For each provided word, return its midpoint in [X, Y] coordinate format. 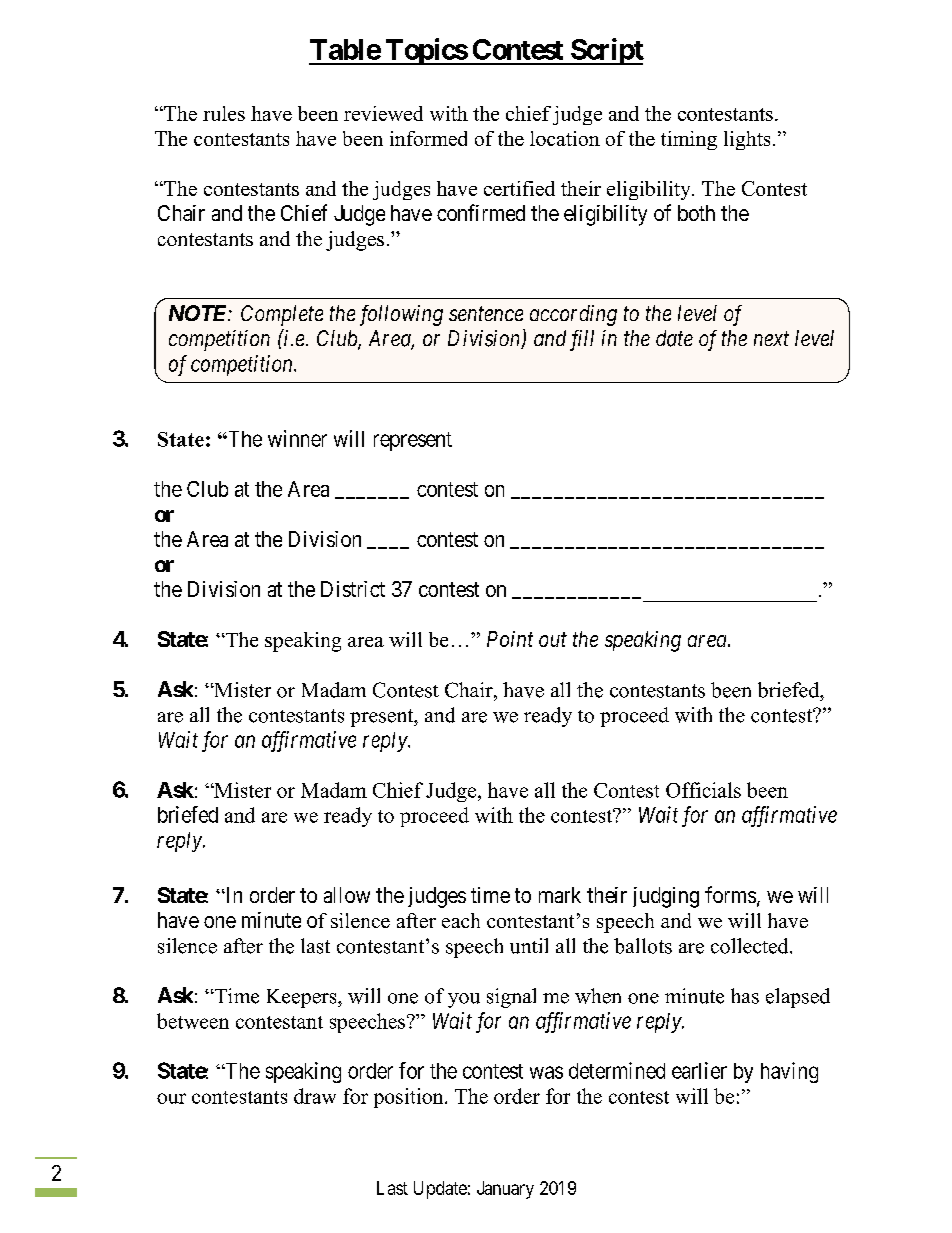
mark [560, 895]
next [771, 339]
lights [747, 140]
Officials [703, 790]
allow [347, 895]
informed [428, 138]
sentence [486, 314]
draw [315, 1096]
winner [297, 438]
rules [224, 113]
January [505, 1190]
